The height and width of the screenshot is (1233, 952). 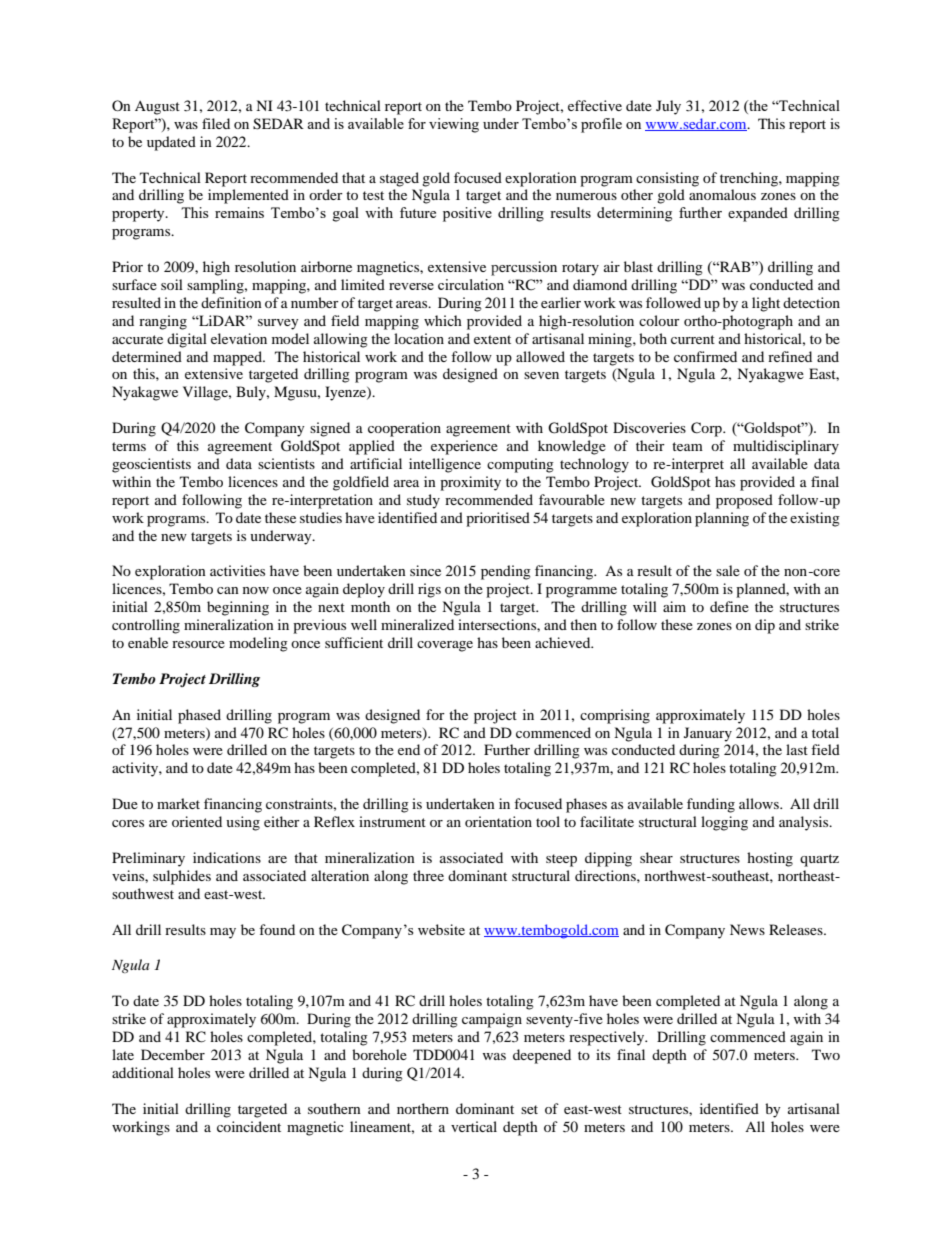 What do you see at coordinates (454, 125) in the screenshot?
I see `viewing` at bounding box center [454, 125].
